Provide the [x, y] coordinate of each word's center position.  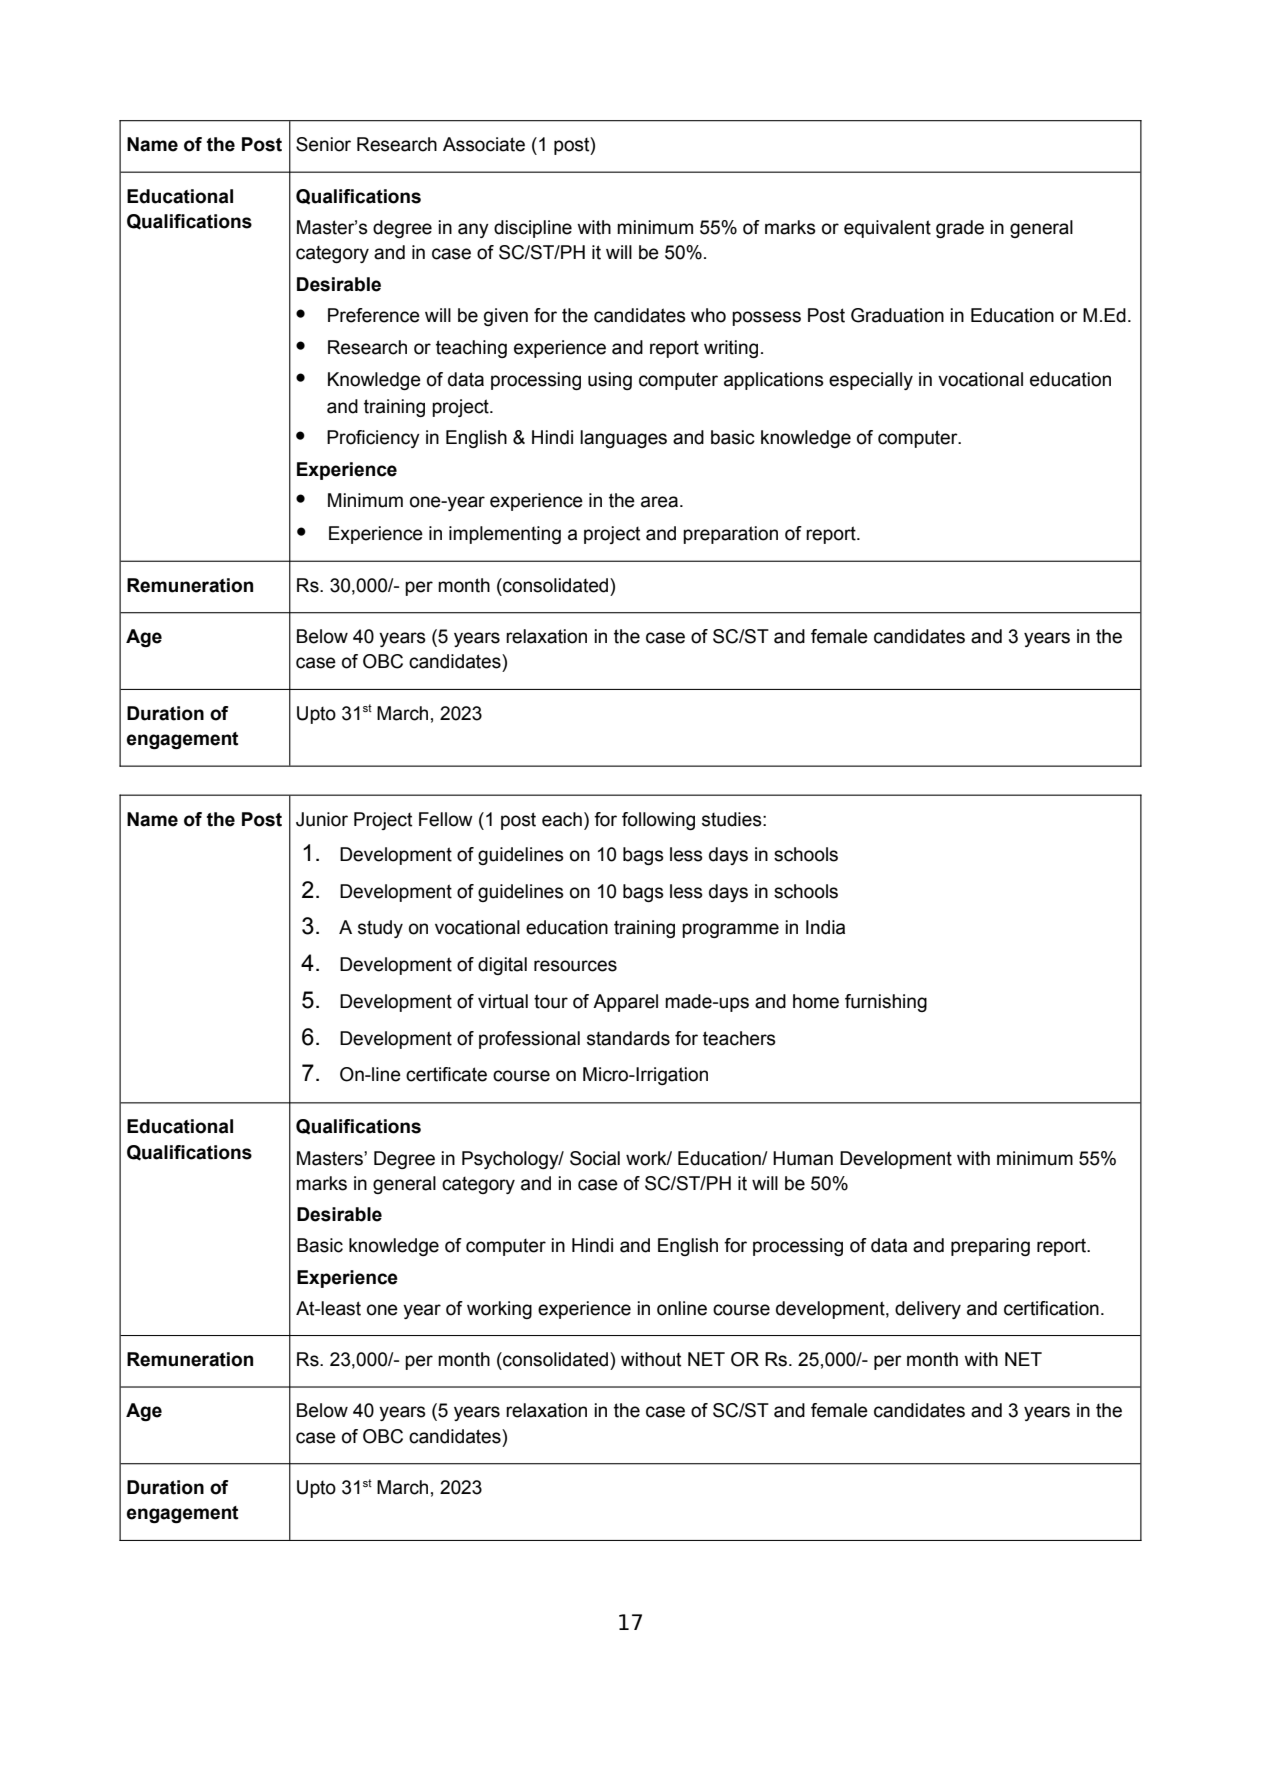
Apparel [625, 1003]
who [708, 315]
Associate [484, 144]
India [825, 927]
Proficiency [373, 439]
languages [623, 439]
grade [960, 229]
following [658, 821]
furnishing [886, 1003]
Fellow [446, 819]
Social [595, 1158]
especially [871, 381]
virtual [503, 1001]
